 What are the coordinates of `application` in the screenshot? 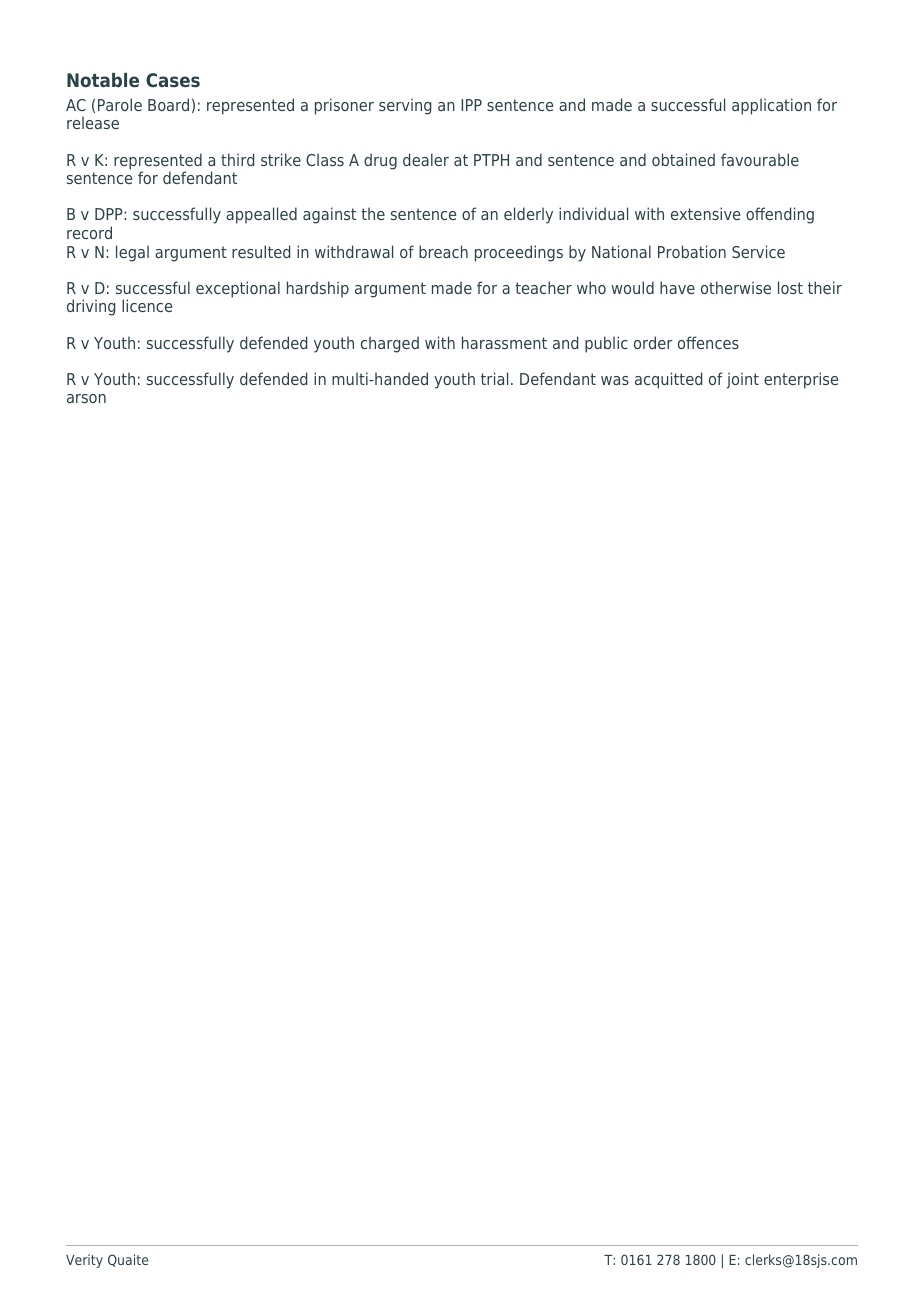 It's located at (771, 106).
